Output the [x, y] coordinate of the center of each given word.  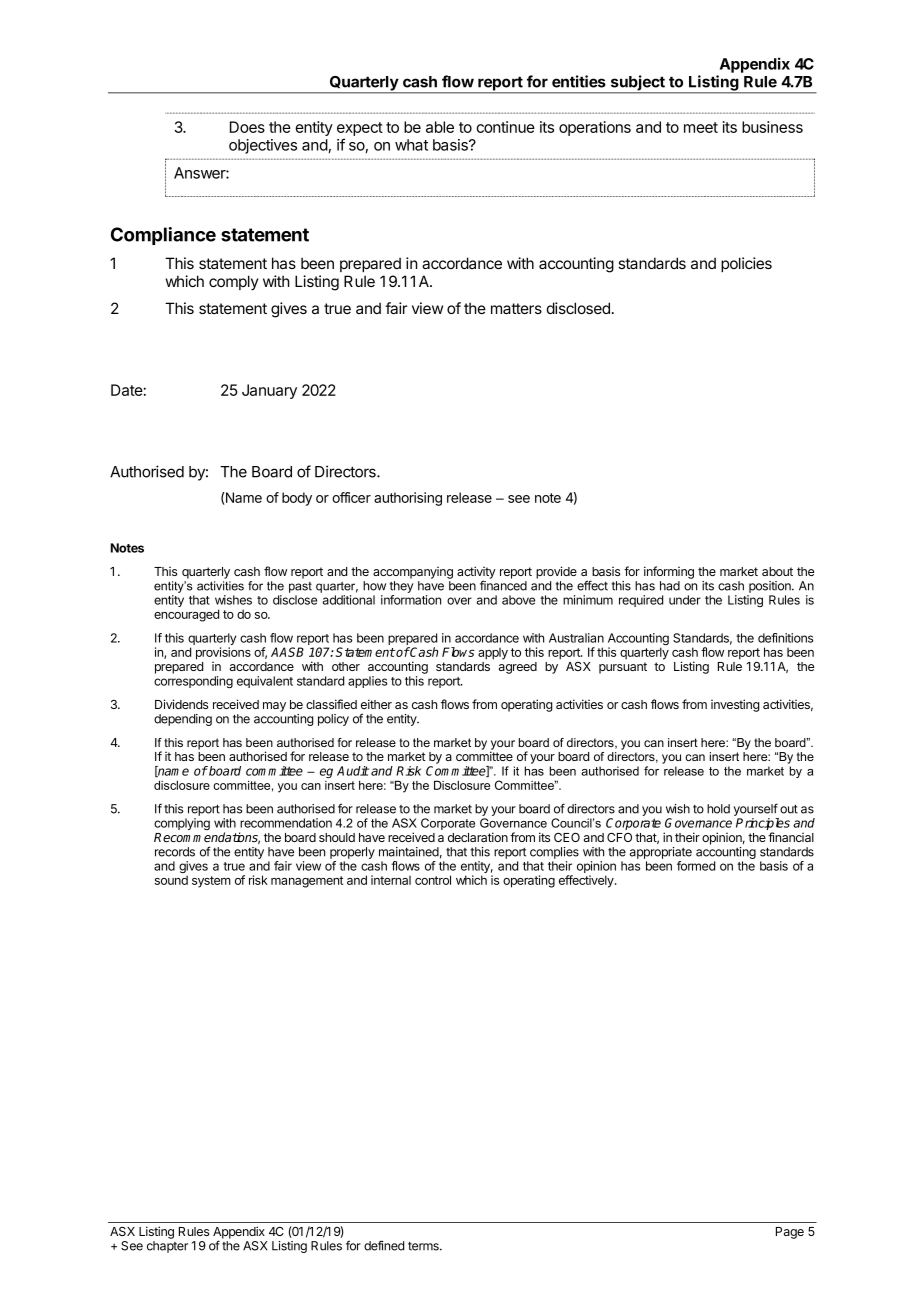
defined [384, 1245]
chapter [167, 1247]
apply [493, 654]
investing [735, 705]
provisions [223, 653]
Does [247, 127]
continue [505, 127]
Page [790, 1233]
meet [701, 127]
